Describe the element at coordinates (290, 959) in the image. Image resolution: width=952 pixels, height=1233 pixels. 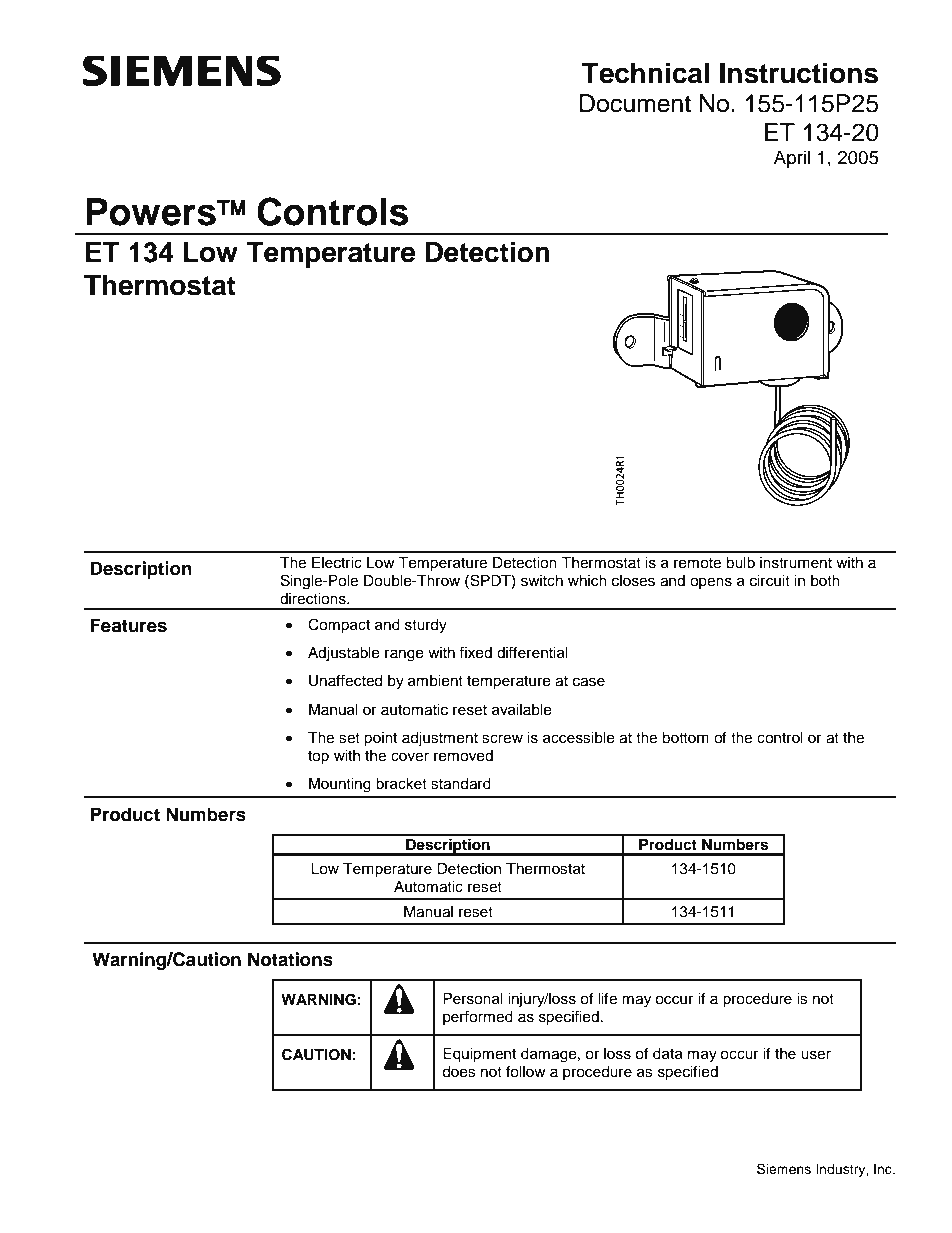
I see `Notations` at that location.
